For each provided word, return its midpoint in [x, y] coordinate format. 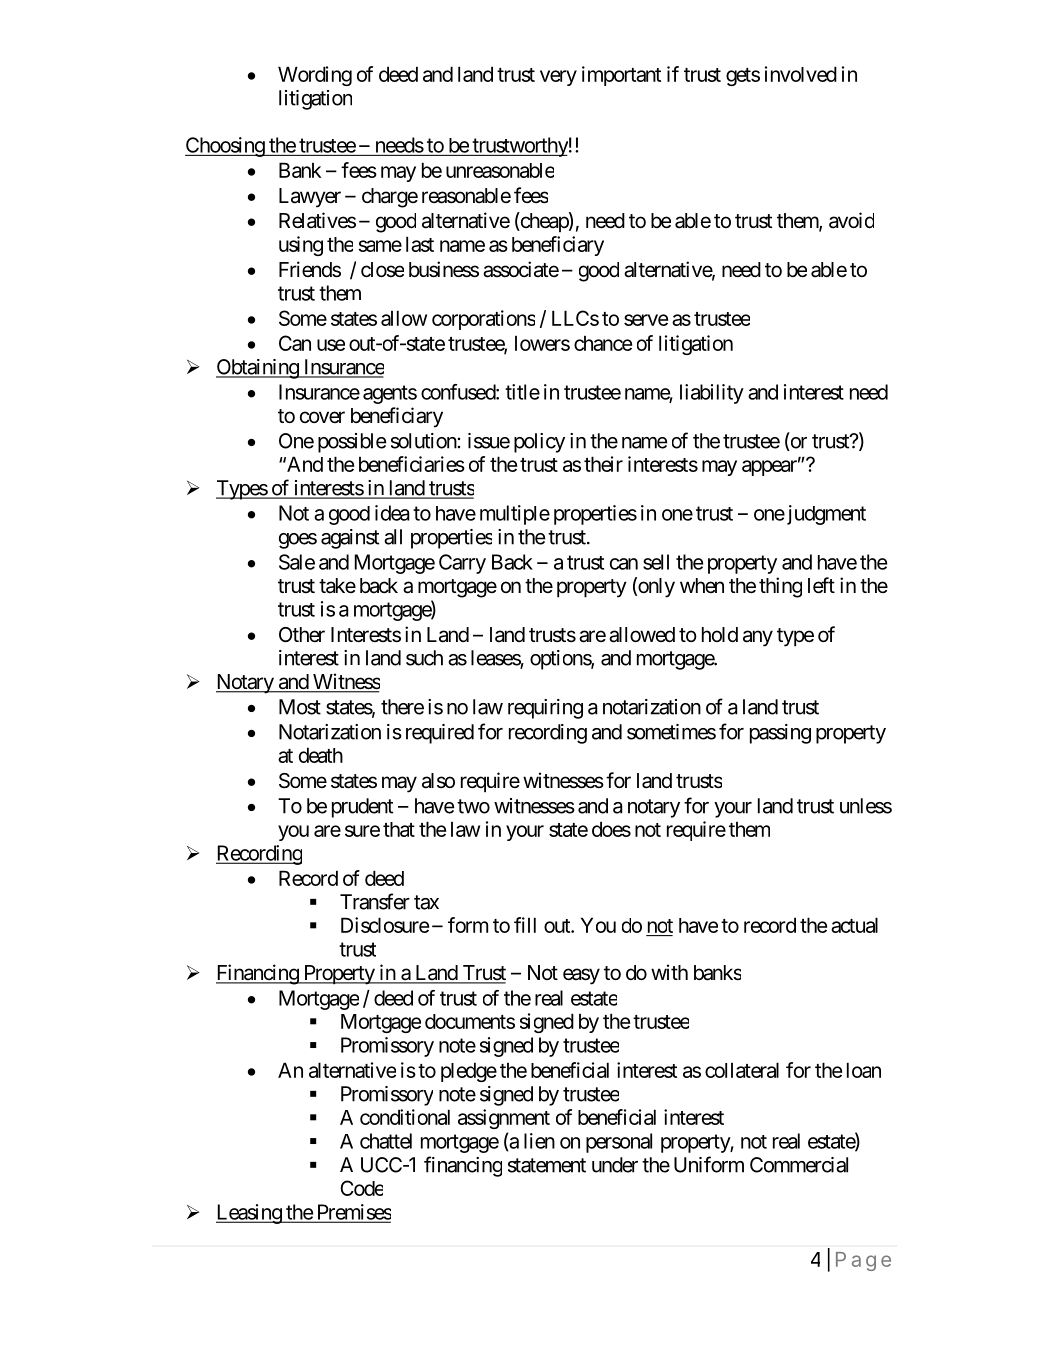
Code [361, 1188]
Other [302, 634]
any [758, 638]
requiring [545, 709]
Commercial [799, 1165]
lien [539, 1141]
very [558, 78]
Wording [315, 76]
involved [801, 74]
